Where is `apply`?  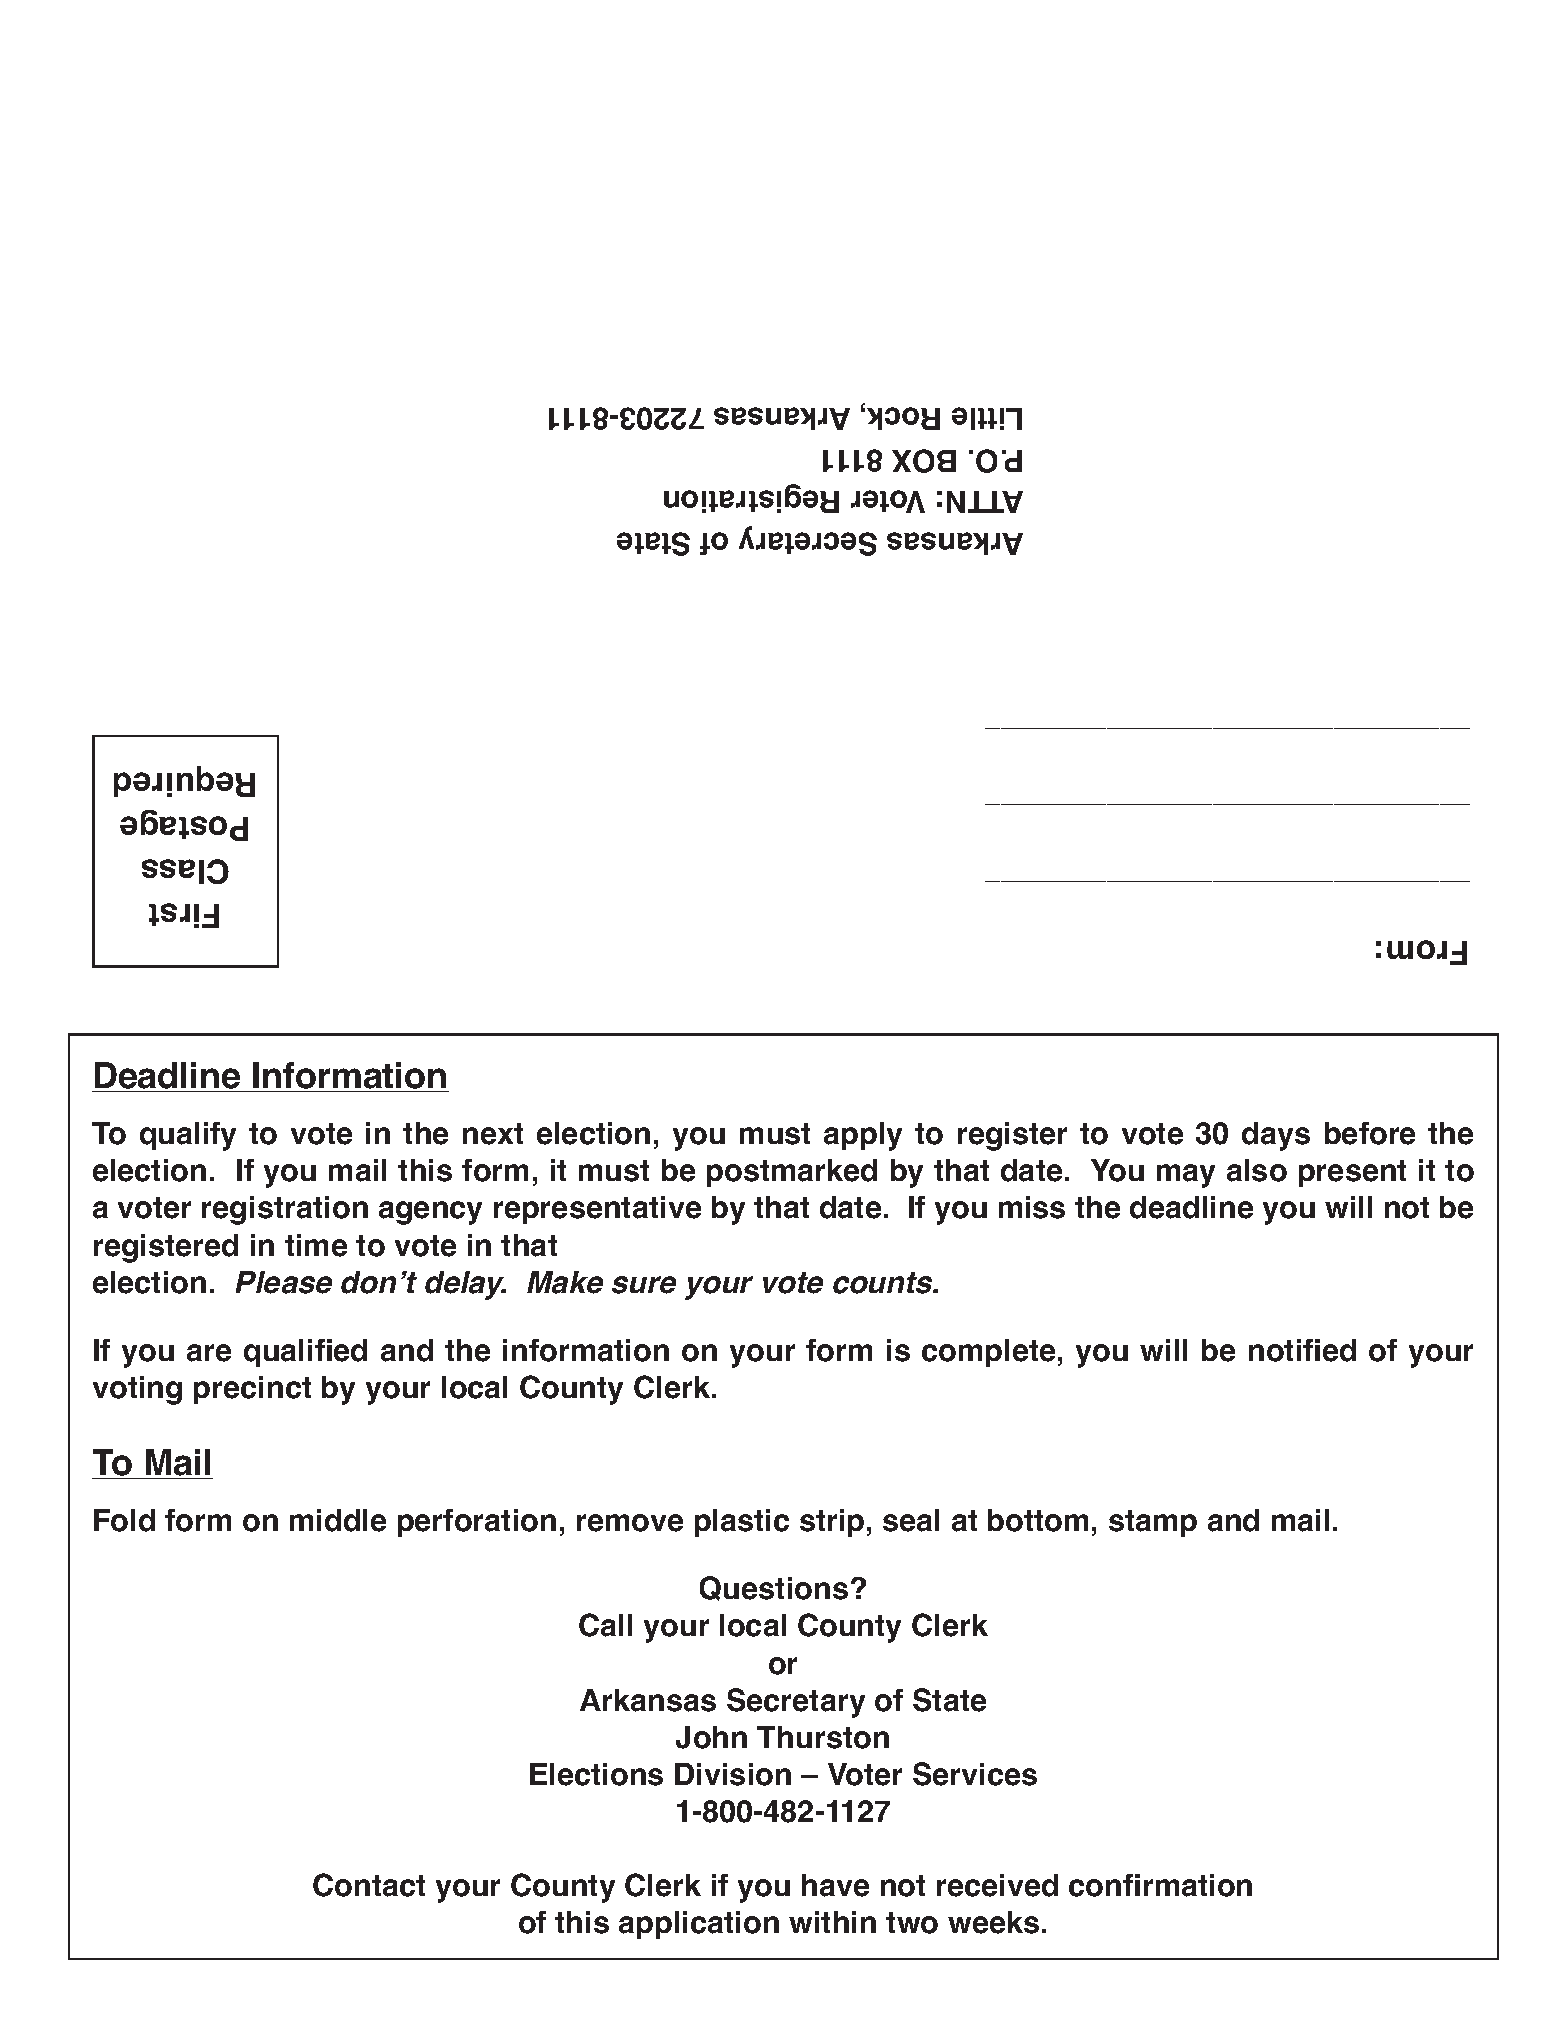
apply is located at coordinates (863, 1136).
